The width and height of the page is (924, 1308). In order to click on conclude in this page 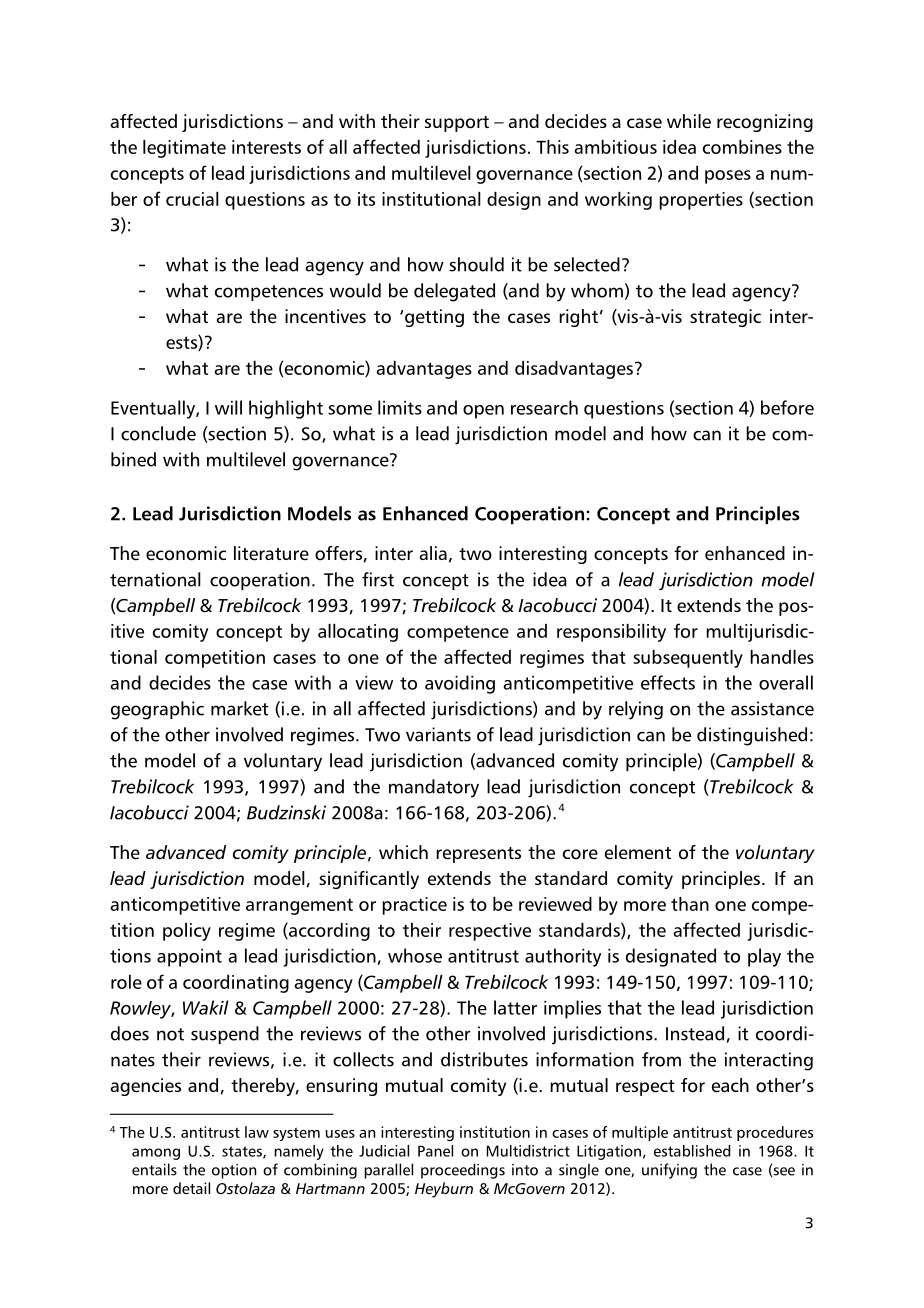, I will do `click(158, 433)`.
